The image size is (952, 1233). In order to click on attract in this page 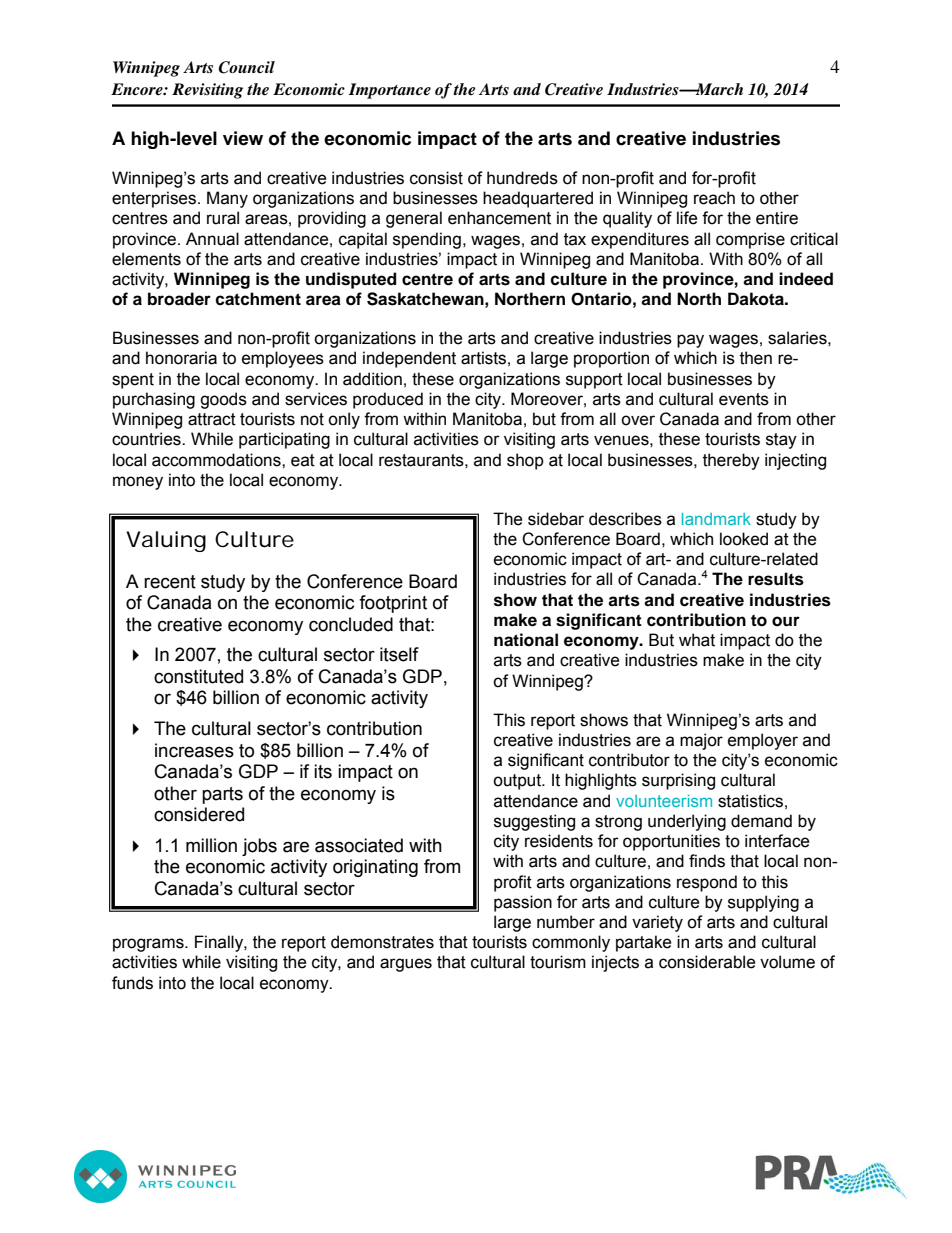, I will do `click(212, 419)`.
